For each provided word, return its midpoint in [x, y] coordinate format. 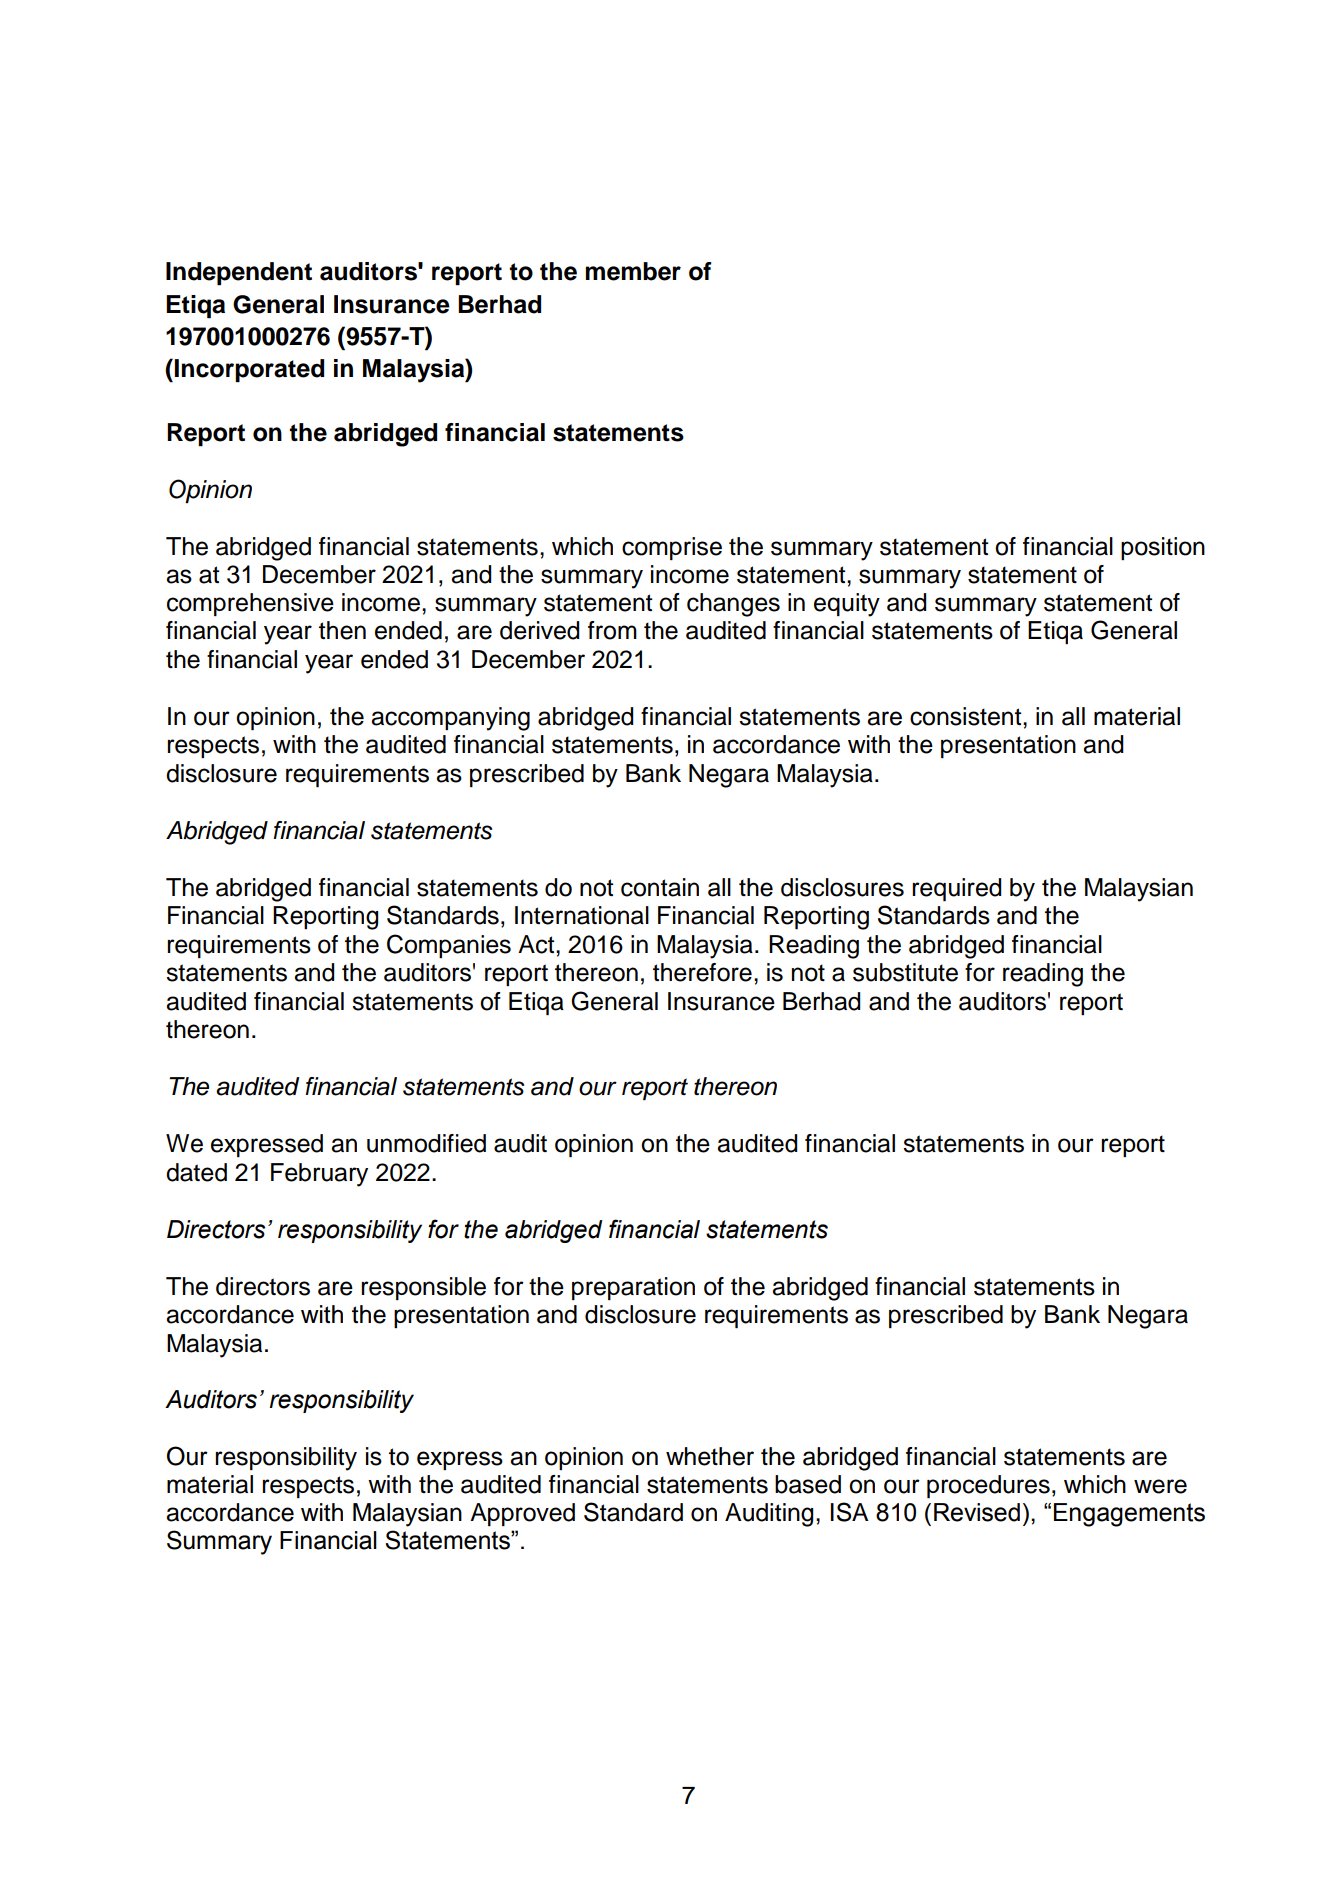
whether [710, 1456]
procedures [988, 1486]
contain [660, 887]
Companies [449, 946]
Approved [522, 1514]
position [1163, 548]
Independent [239, 273]
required [956, 889]
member [633, 271]
